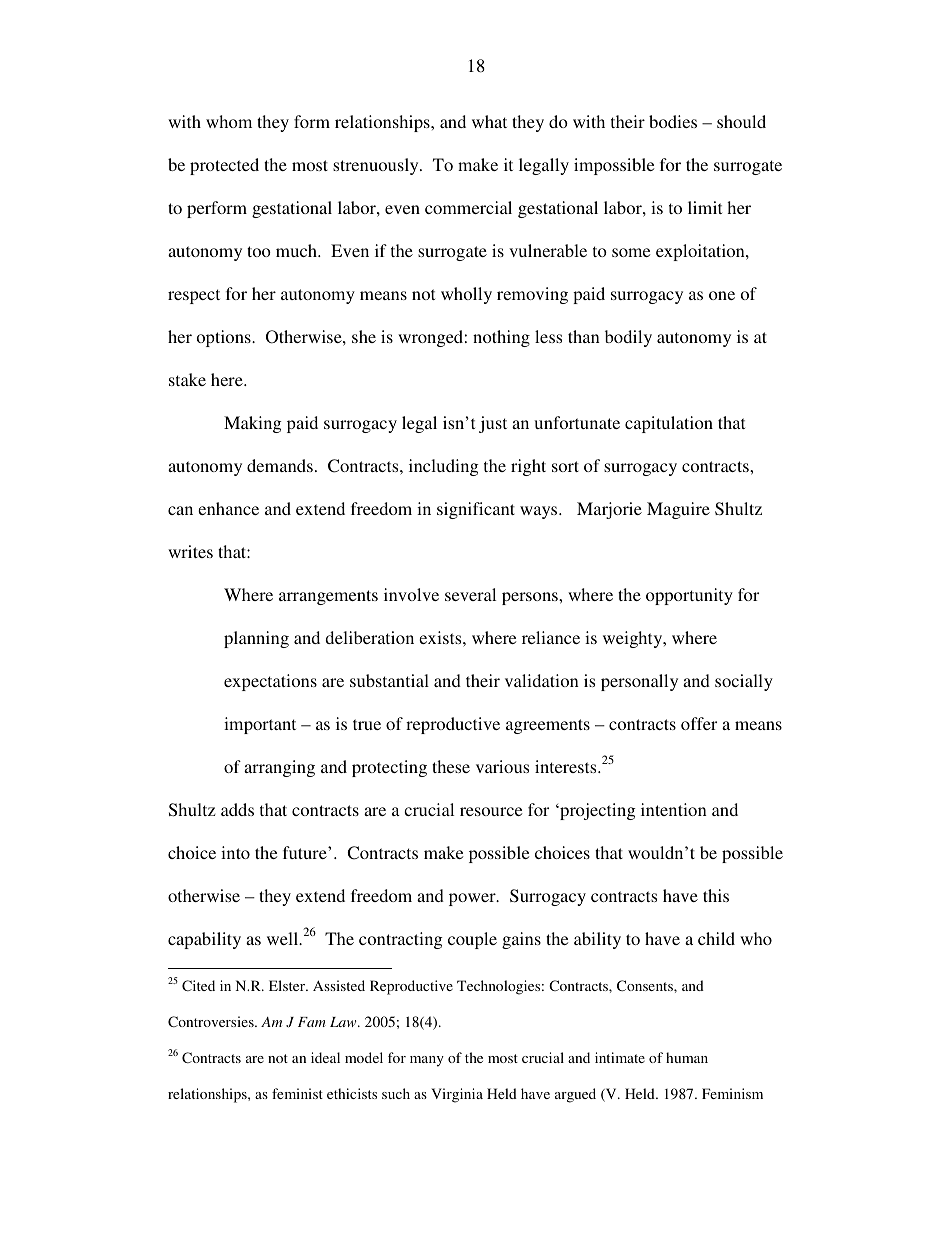 Image resolution: width=952 pixels, height=1233 pixels. Describe the element at coordinates (457, 1095) in the screenshot. I see `Virginia` at that location.
